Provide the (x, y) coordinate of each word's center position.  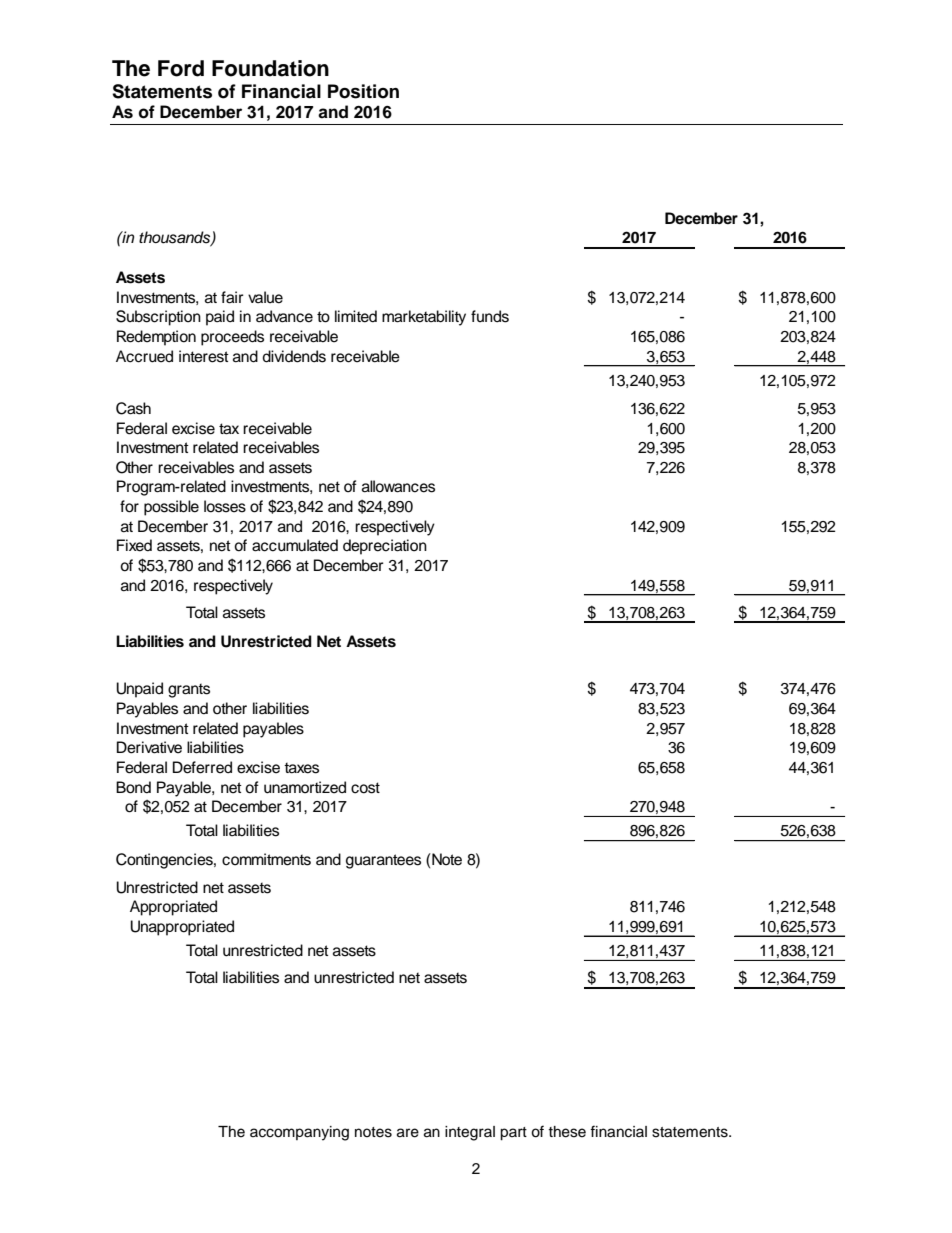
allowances (398, 486)
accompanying (299, 1133)
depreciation (385, 547)
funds (490, 316)
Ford (181, 68)
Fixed (134, 545)
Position (363, 91)
